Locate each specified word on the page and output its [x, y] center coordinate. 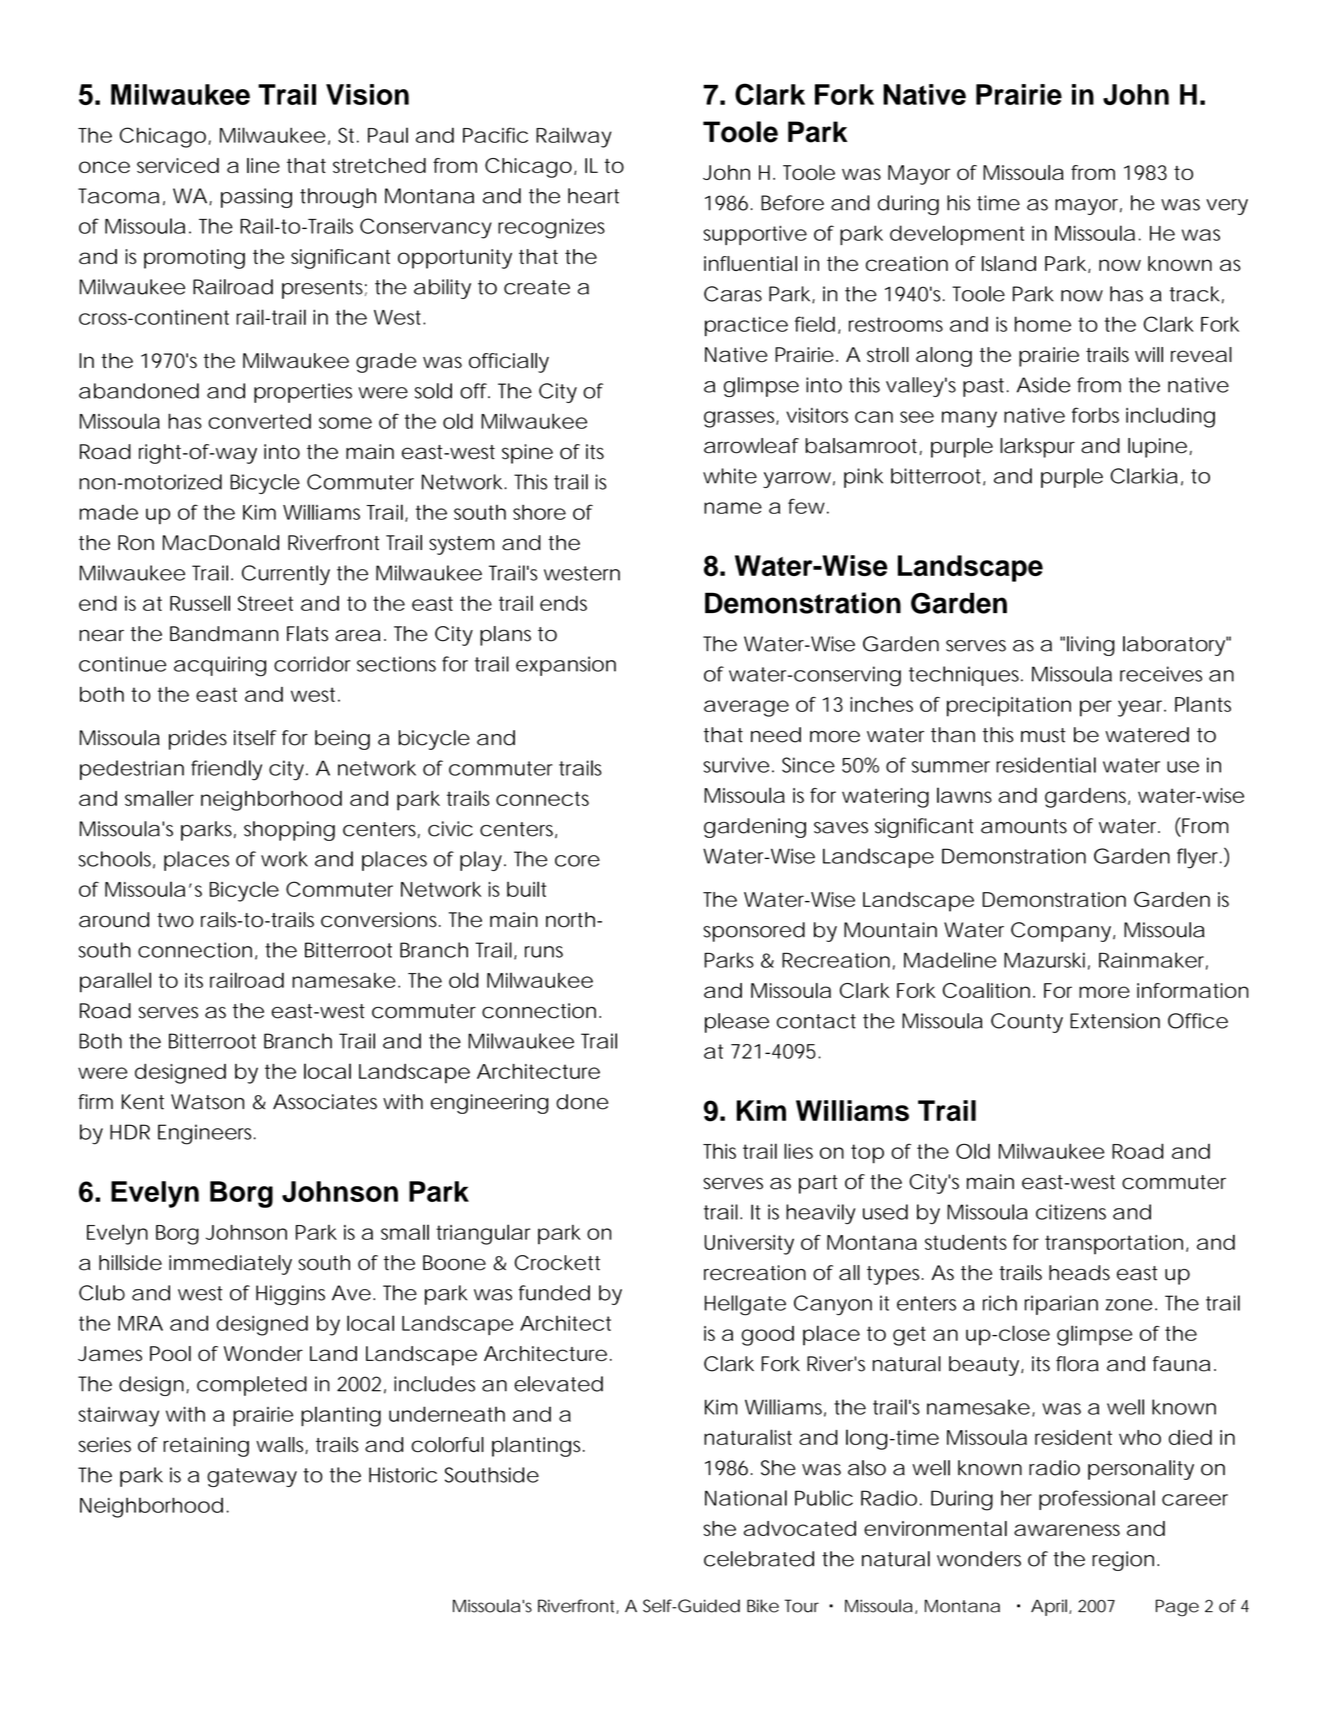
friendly [226, 770]
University [749, 1245]
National [746, 1498]
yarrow [797, 480]
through [338, 198]
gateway [252, 1477]
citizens [1071, 1212]
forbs [1095, 415]
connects [542, 798]
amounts [1024, 826]
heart [593, 196]
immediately [230, 1265]
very [1227, 207]
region [1123, 1561]
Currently [286, 575]
